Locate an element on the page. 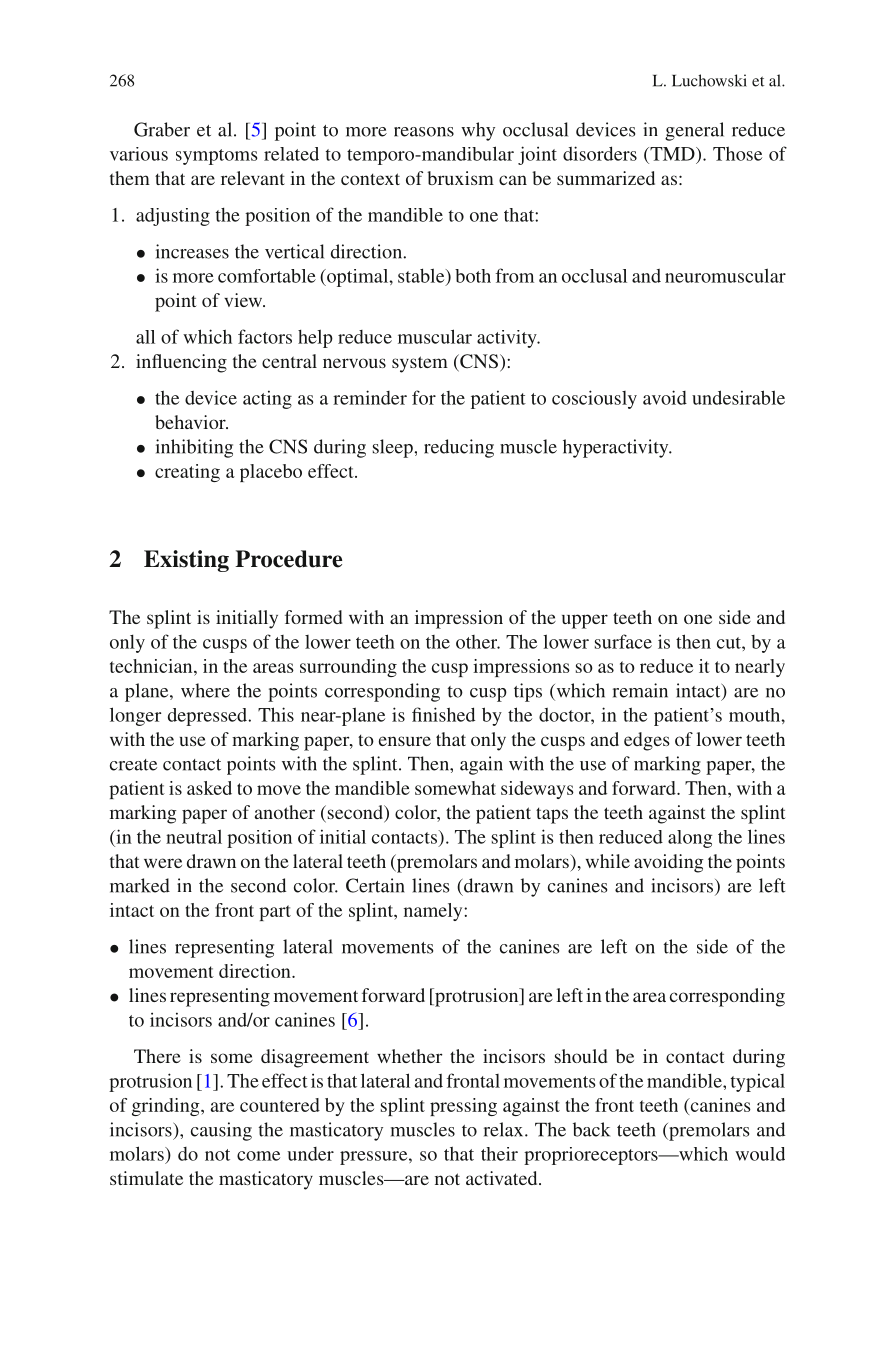  causing is located at coordinates (221, 1131).
